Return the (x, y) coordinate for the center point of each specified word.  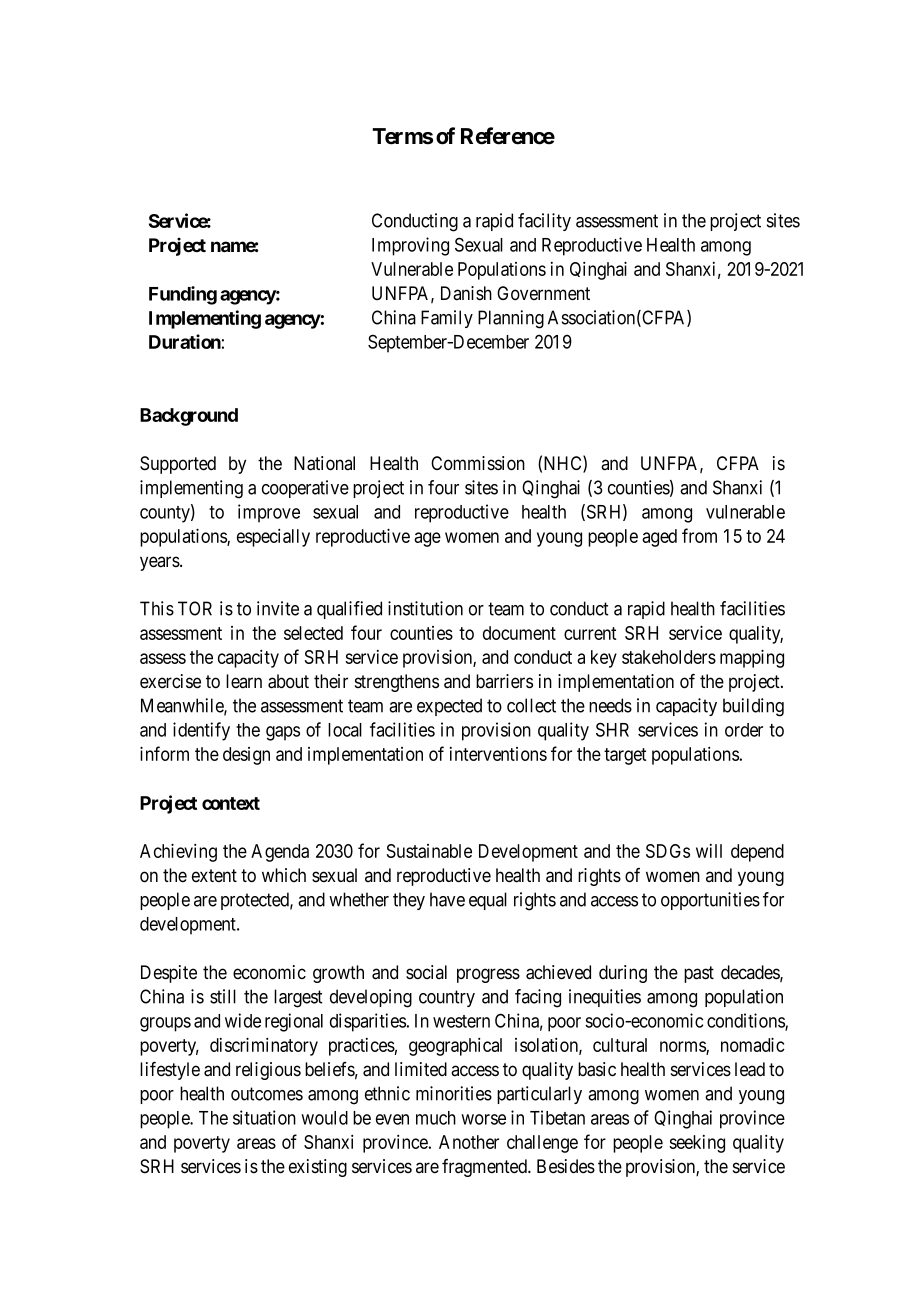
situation (264, 1117)
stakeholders (669, 657)
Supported (178, 465)
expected (449, 707)
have (447, 899)
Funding (183, 295)
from (699, 535)
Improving (410, 246)
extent (214, 875)
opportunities (710, 901)
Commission (478, 463)
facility (544, 222)
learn (244, 681)
